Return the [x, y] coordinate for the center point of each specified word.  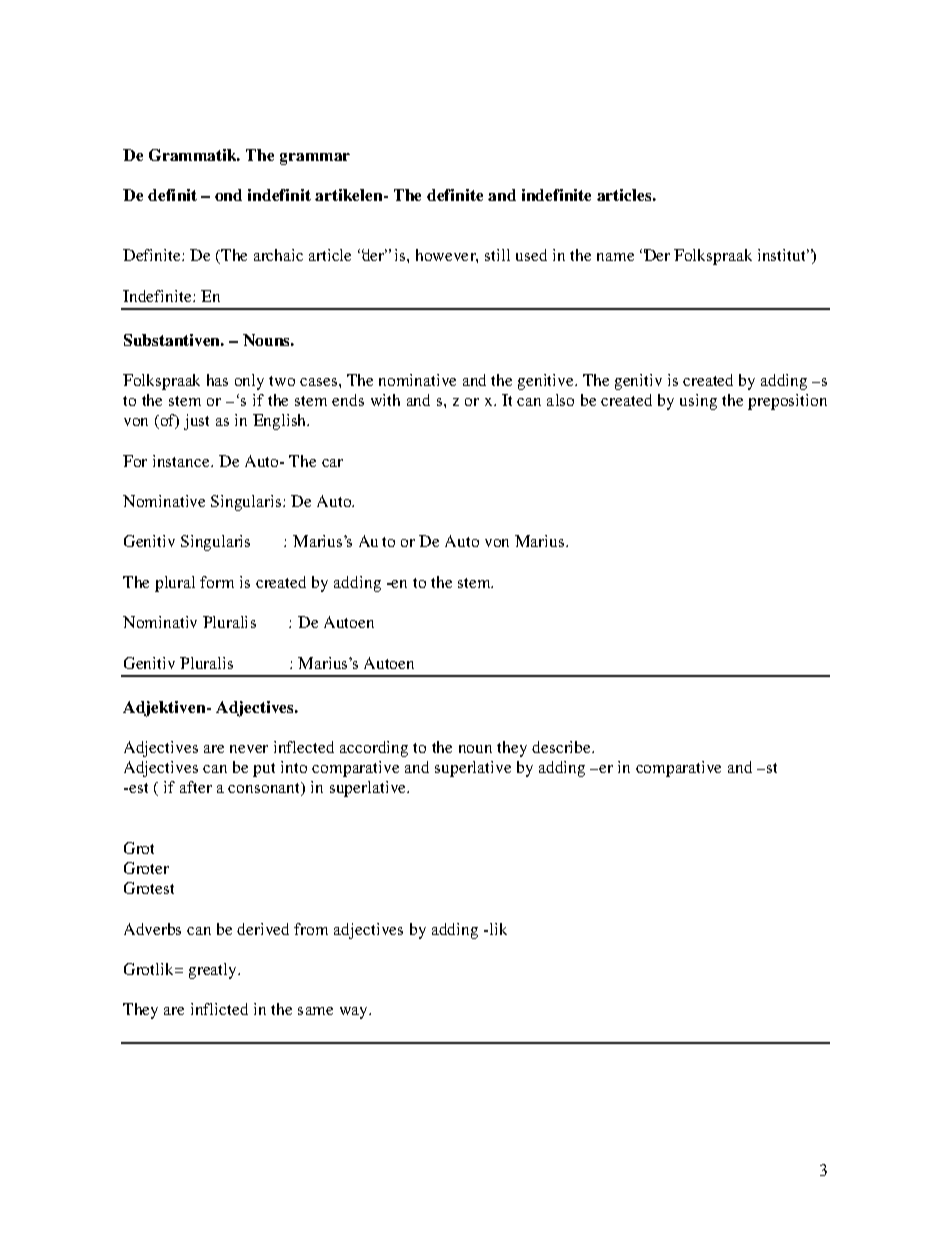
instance [182, 461]
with [385, 400]
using [698, 402]
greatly [214, 971]
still [497, 255]
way [355, 1013]
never [249, 749]
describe [562, 747]
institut [783, 255]
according [374, 749]
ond [228, 195]
